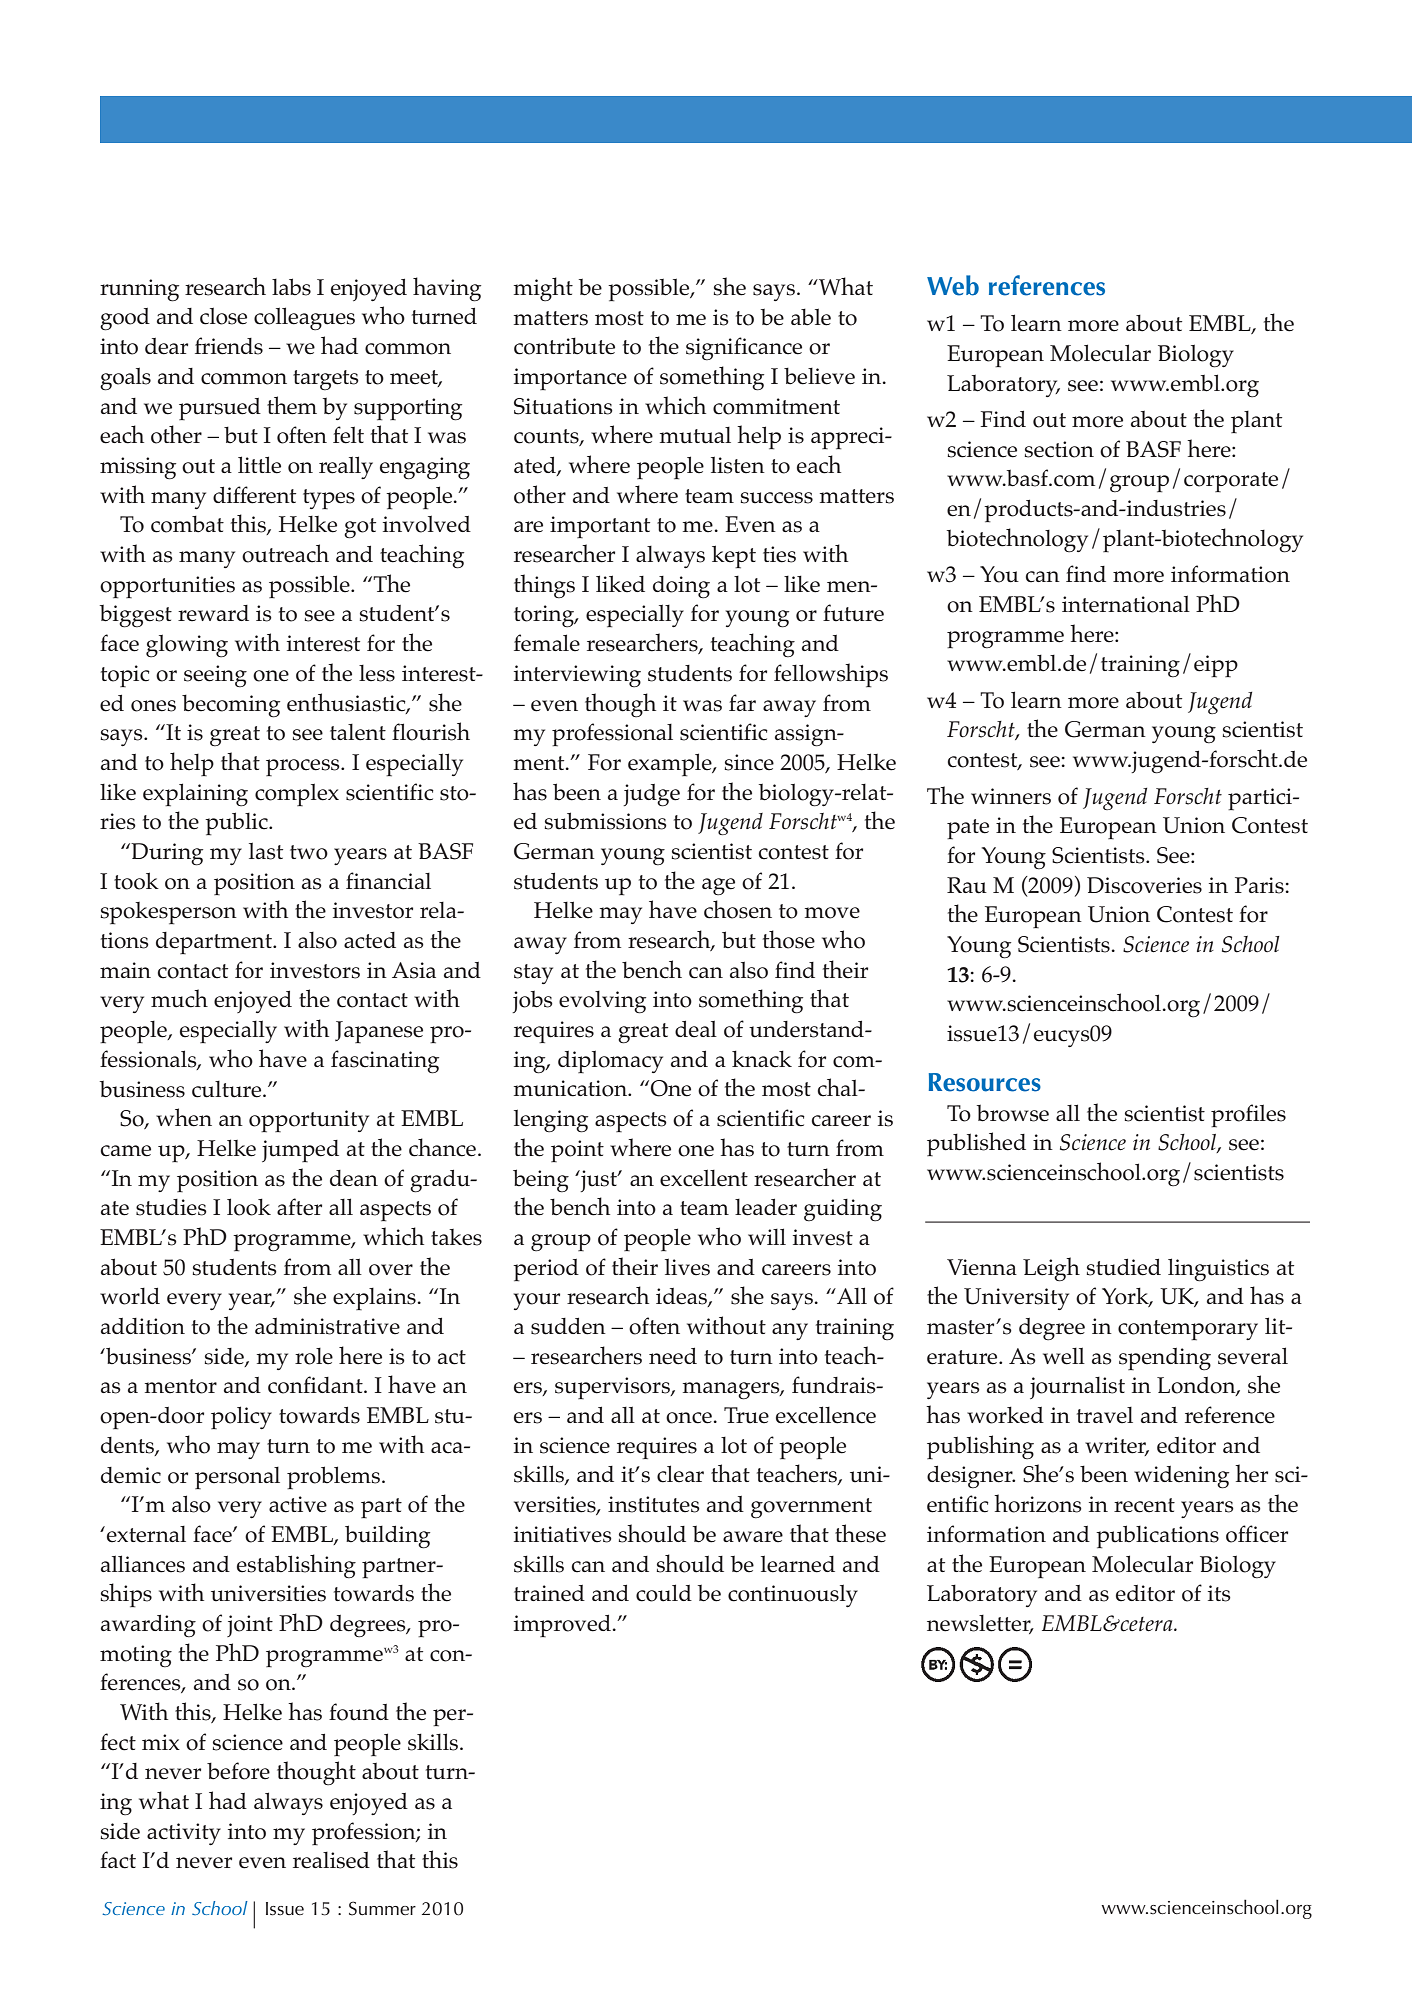 This page has height=2001, width=1412. What do you see at coordinates (762, 1059) in the page?
I see `knack` at bounding box center [762, 1059].
